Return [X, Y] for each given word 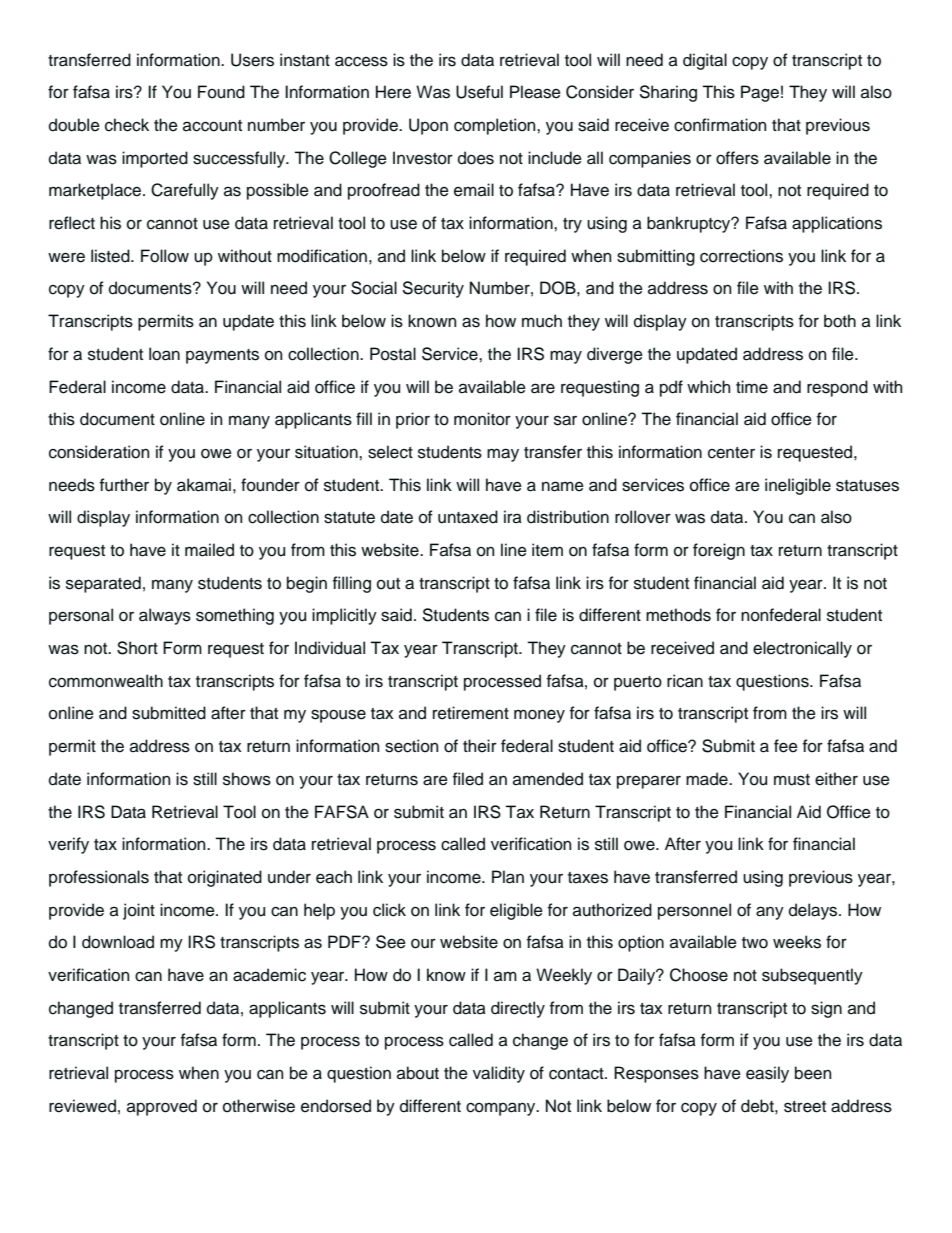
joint [139, 911]
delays [814, 911]
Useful [479, 92]
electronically [802, 649]
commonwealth [106, 681]
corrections [741, 256]
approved [162, 1107]
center [731, 453]
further [124, 485]
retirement [471, 713]
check [127, 125]
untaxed [468, 517]
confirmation [720, 125]
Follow [165, 256]
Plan [508, 877]
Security [433, 289]
